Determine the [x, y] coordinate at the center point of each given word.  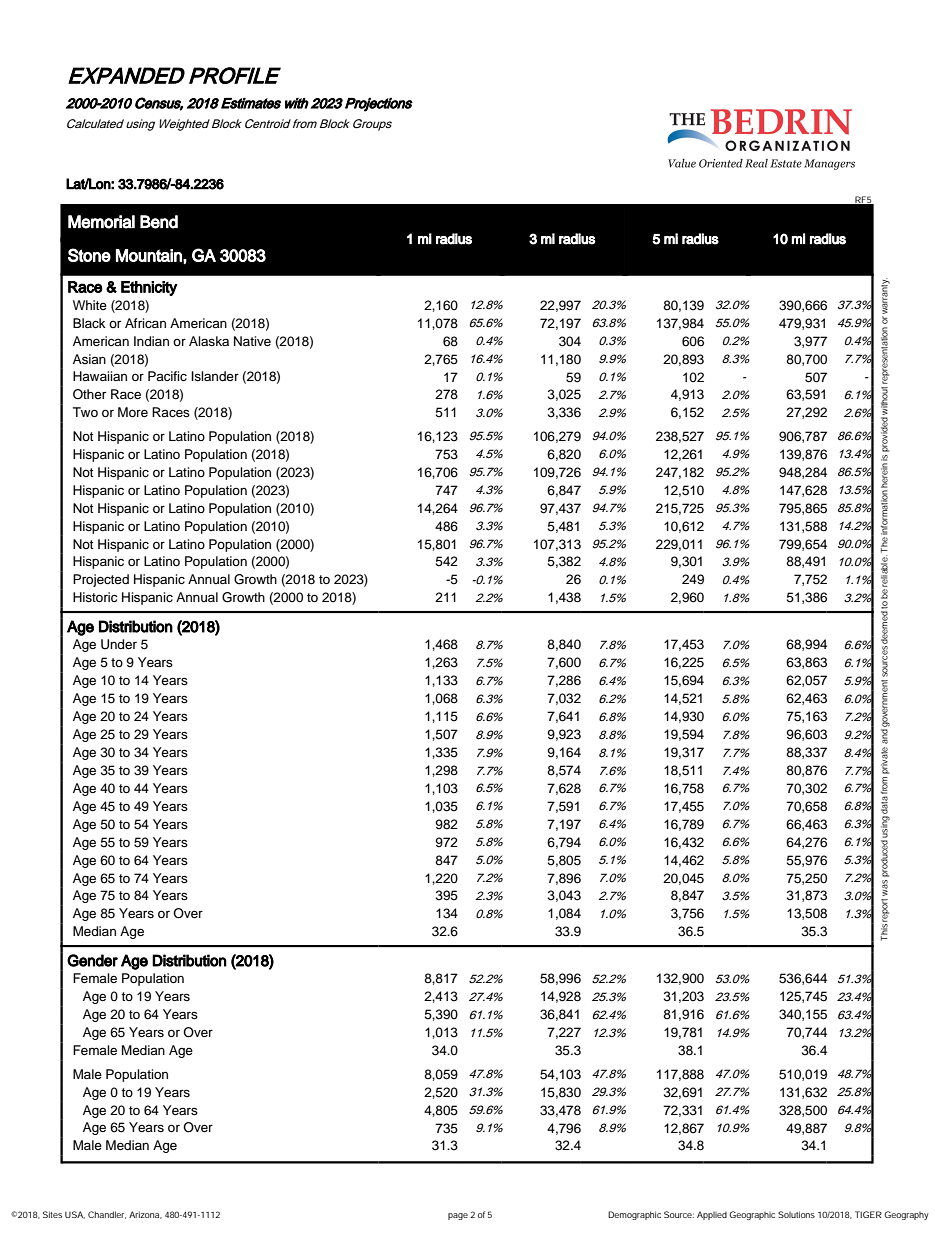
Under [119, 644]
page [458, 1216]
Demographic [634, 1215]
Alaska [209, 341]
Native [252, 341]
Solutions [796, 1214]
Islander [215, 376]
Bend [159, 222]
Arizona [145, 1215]
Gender [92, 960]
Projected [101, 580]
